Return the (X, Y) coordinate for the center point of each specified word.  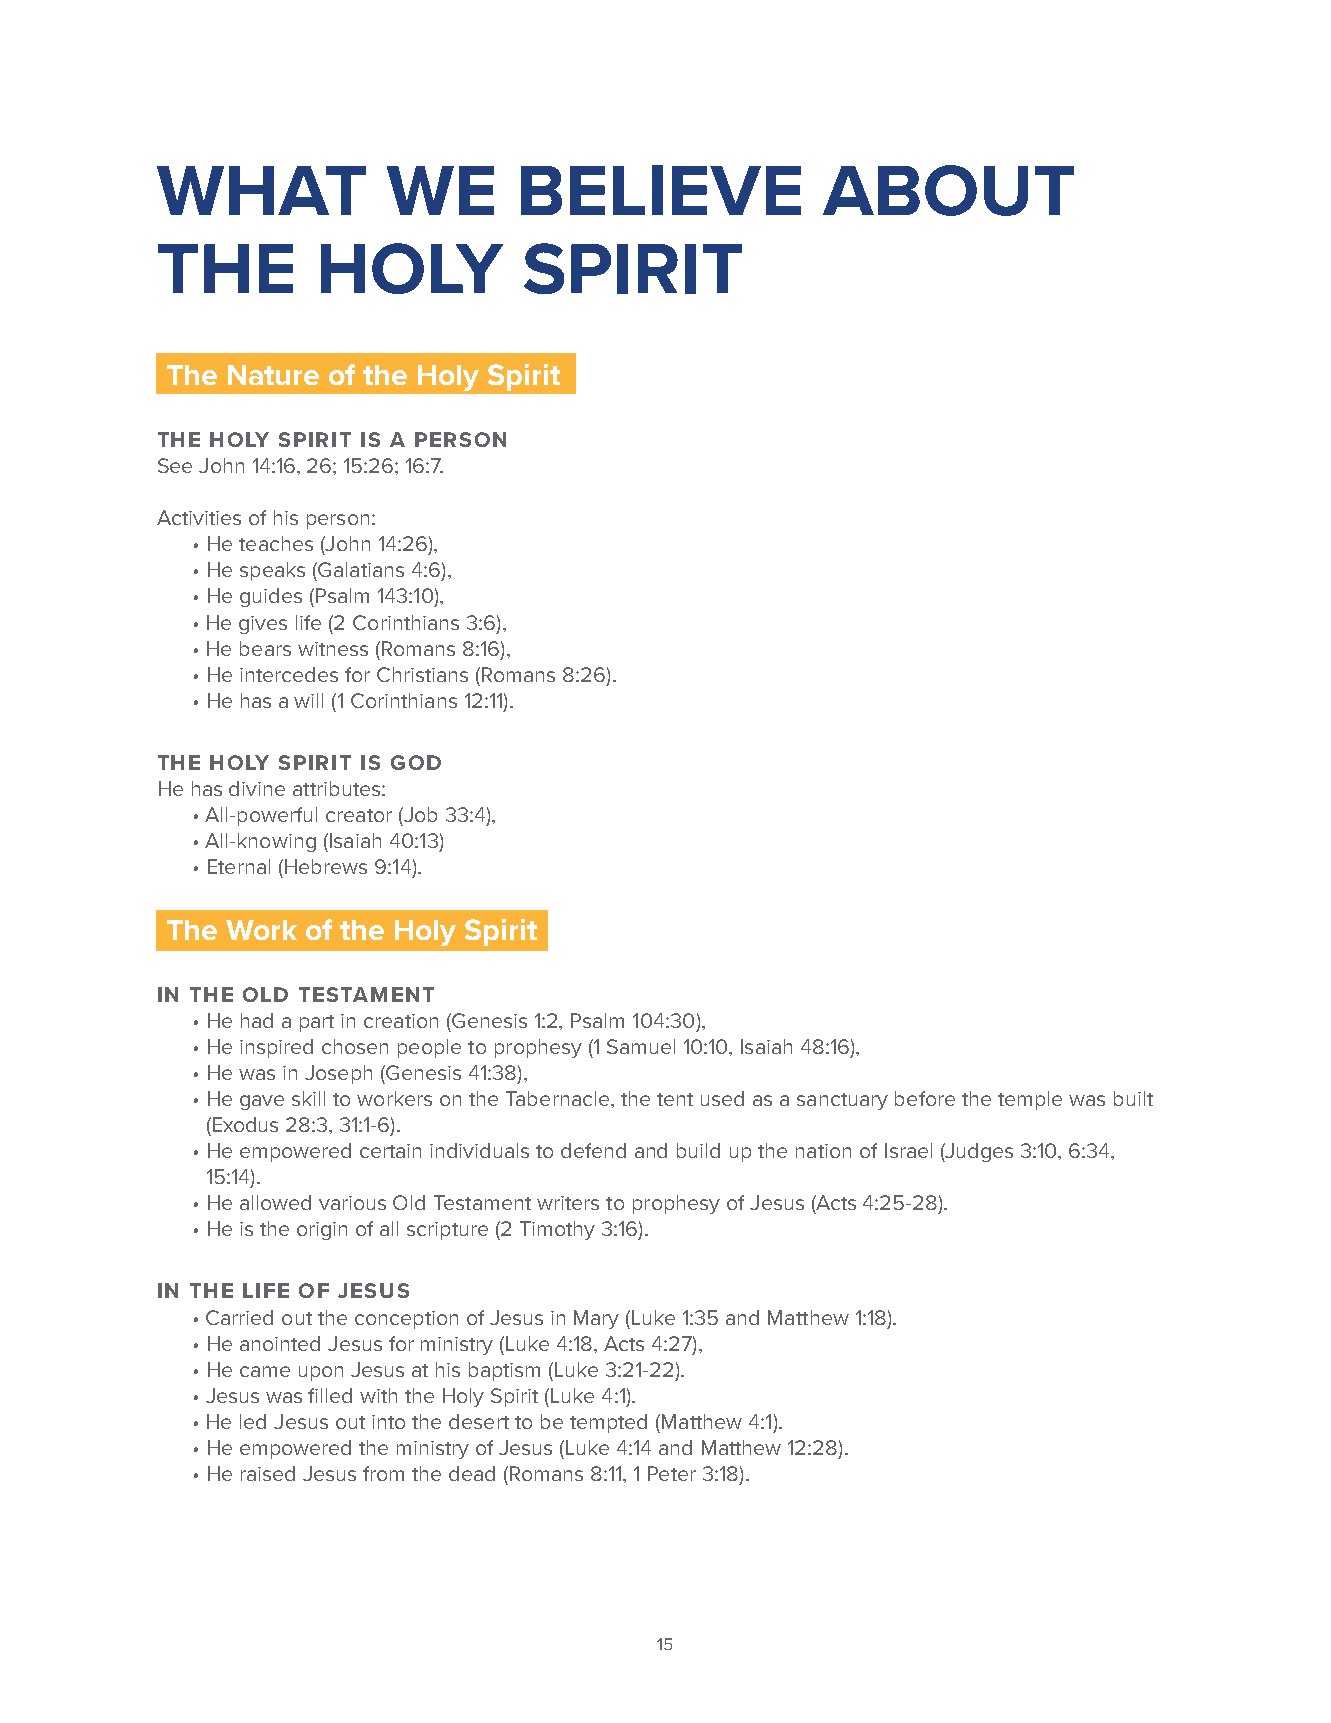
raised (268, 1473)
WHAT (261, 190)
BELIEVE (661, 190)
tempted (608, 1423)
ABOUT (948, 190)
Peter (672, 1473)
